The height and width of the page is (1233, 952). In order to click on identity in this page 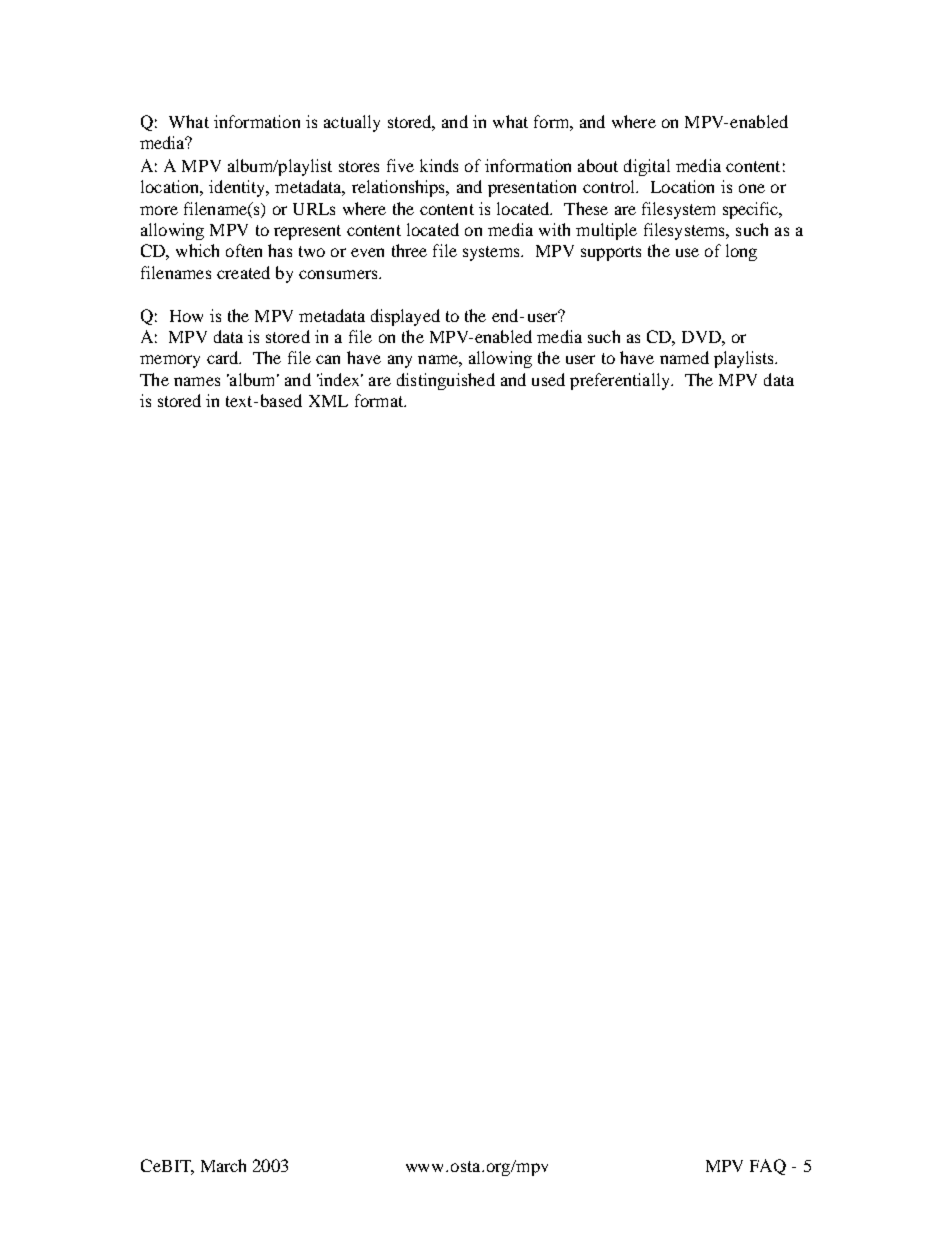, I will do `click(238, 188)`.
